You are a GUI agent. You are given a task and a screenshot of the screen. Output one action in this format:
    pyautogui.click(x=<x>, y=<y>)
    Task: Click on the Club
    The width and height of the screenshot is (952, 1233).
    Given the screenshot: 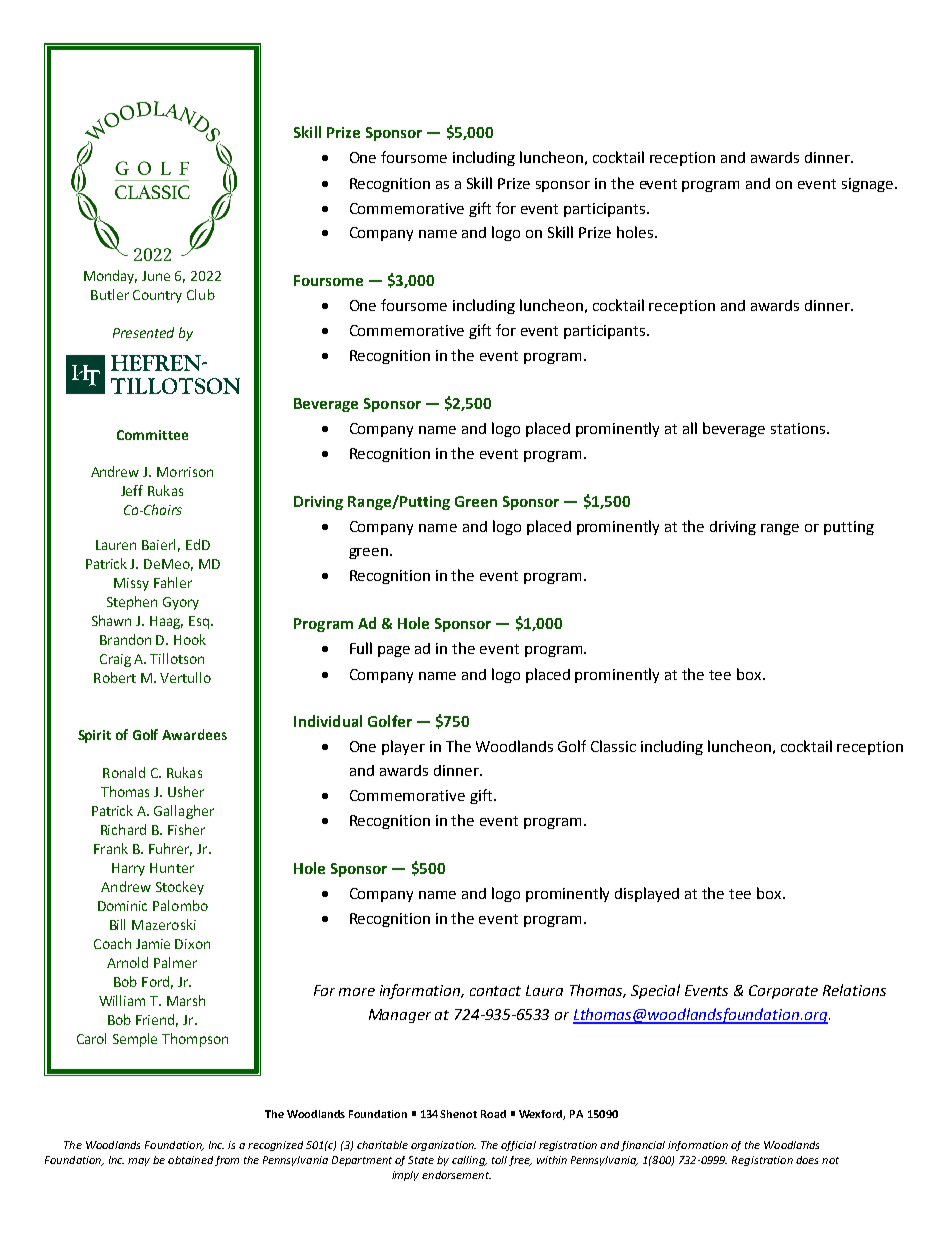 What is the action you would take?
    pyautogui.click(x=201, y=294)
